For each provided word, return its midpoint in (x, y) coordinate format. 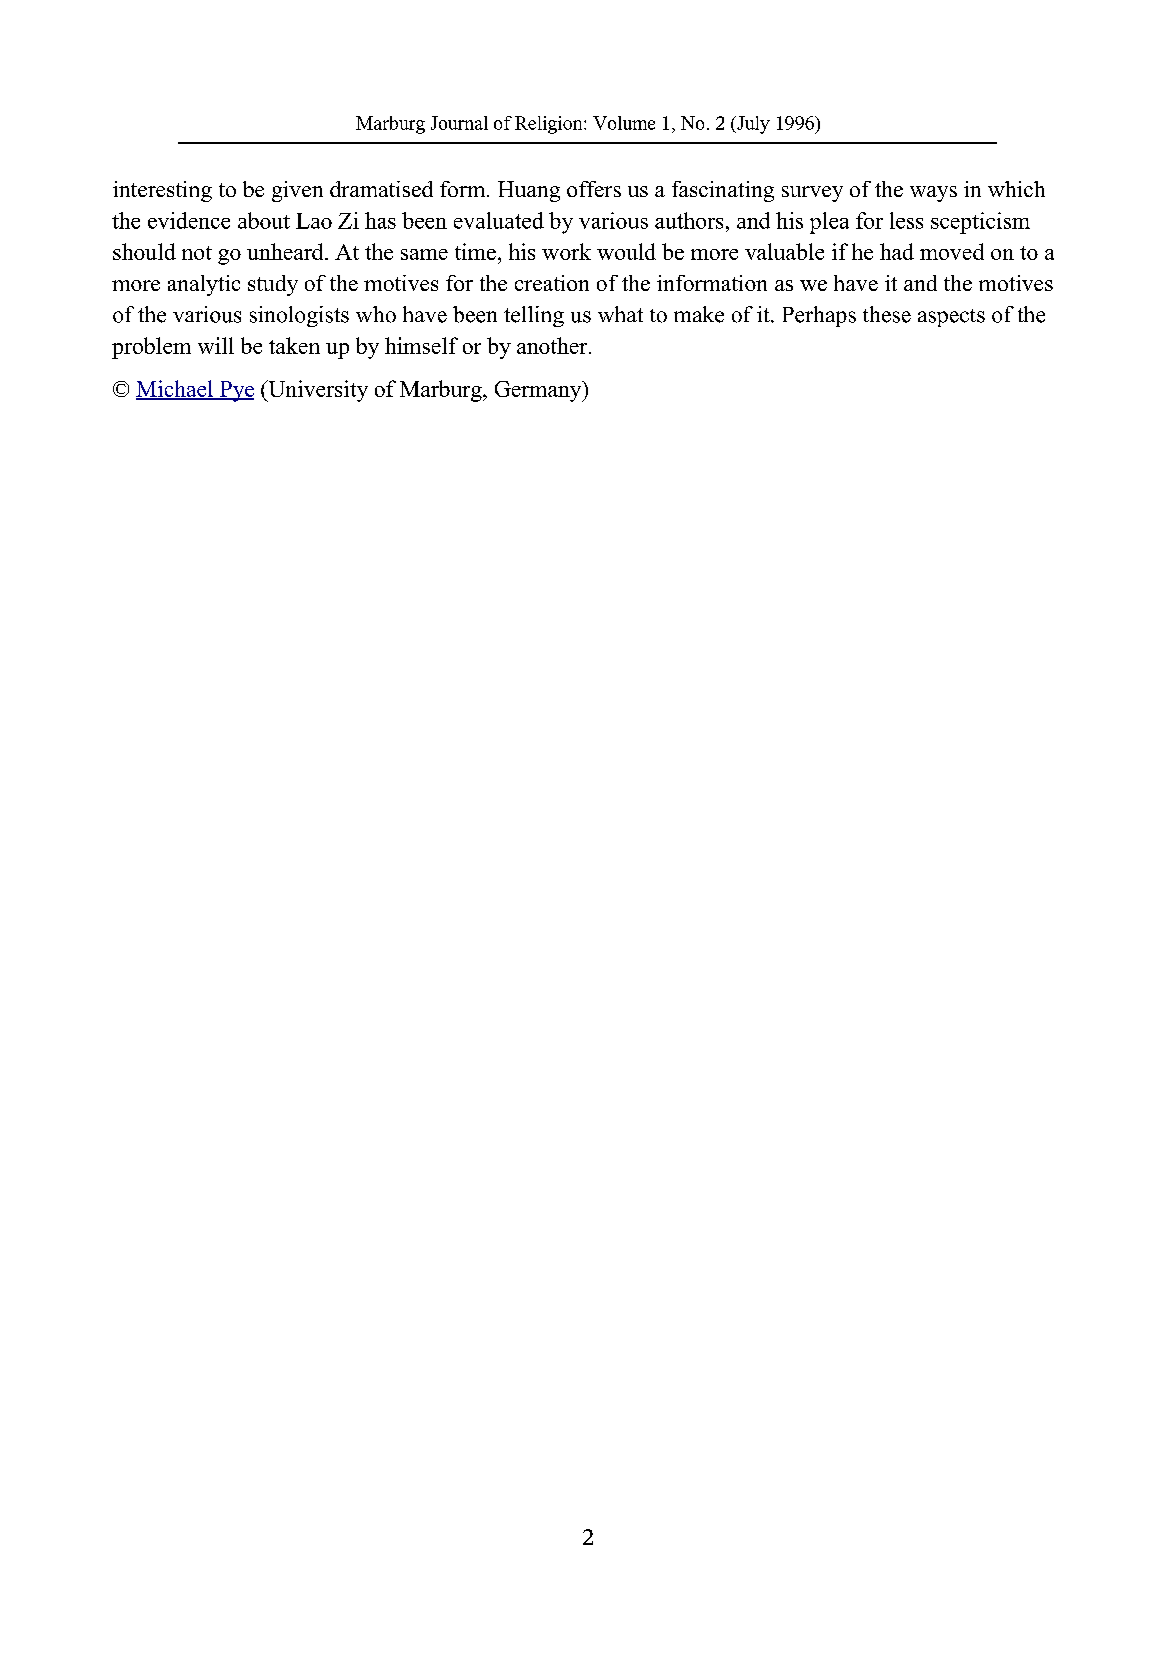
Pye (235, 391)
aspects (951, 318)
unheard (286, 251)
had (897, 251)
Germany (539, 391)
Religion (550, 125)
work (566, 251)
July (752, 125)
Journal (459, 123)
